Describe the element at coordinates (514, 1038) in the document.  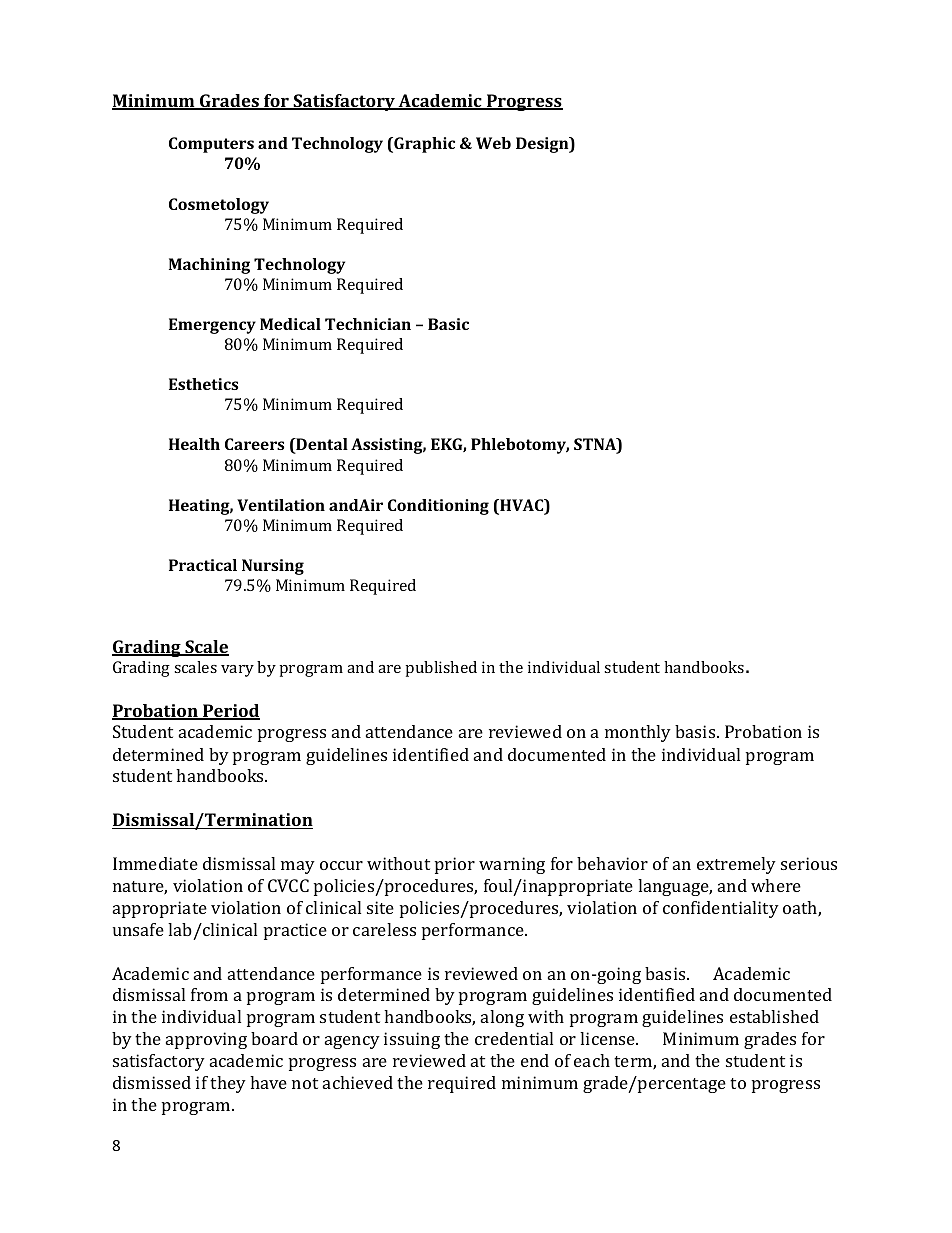
I see `credential` at that location.
